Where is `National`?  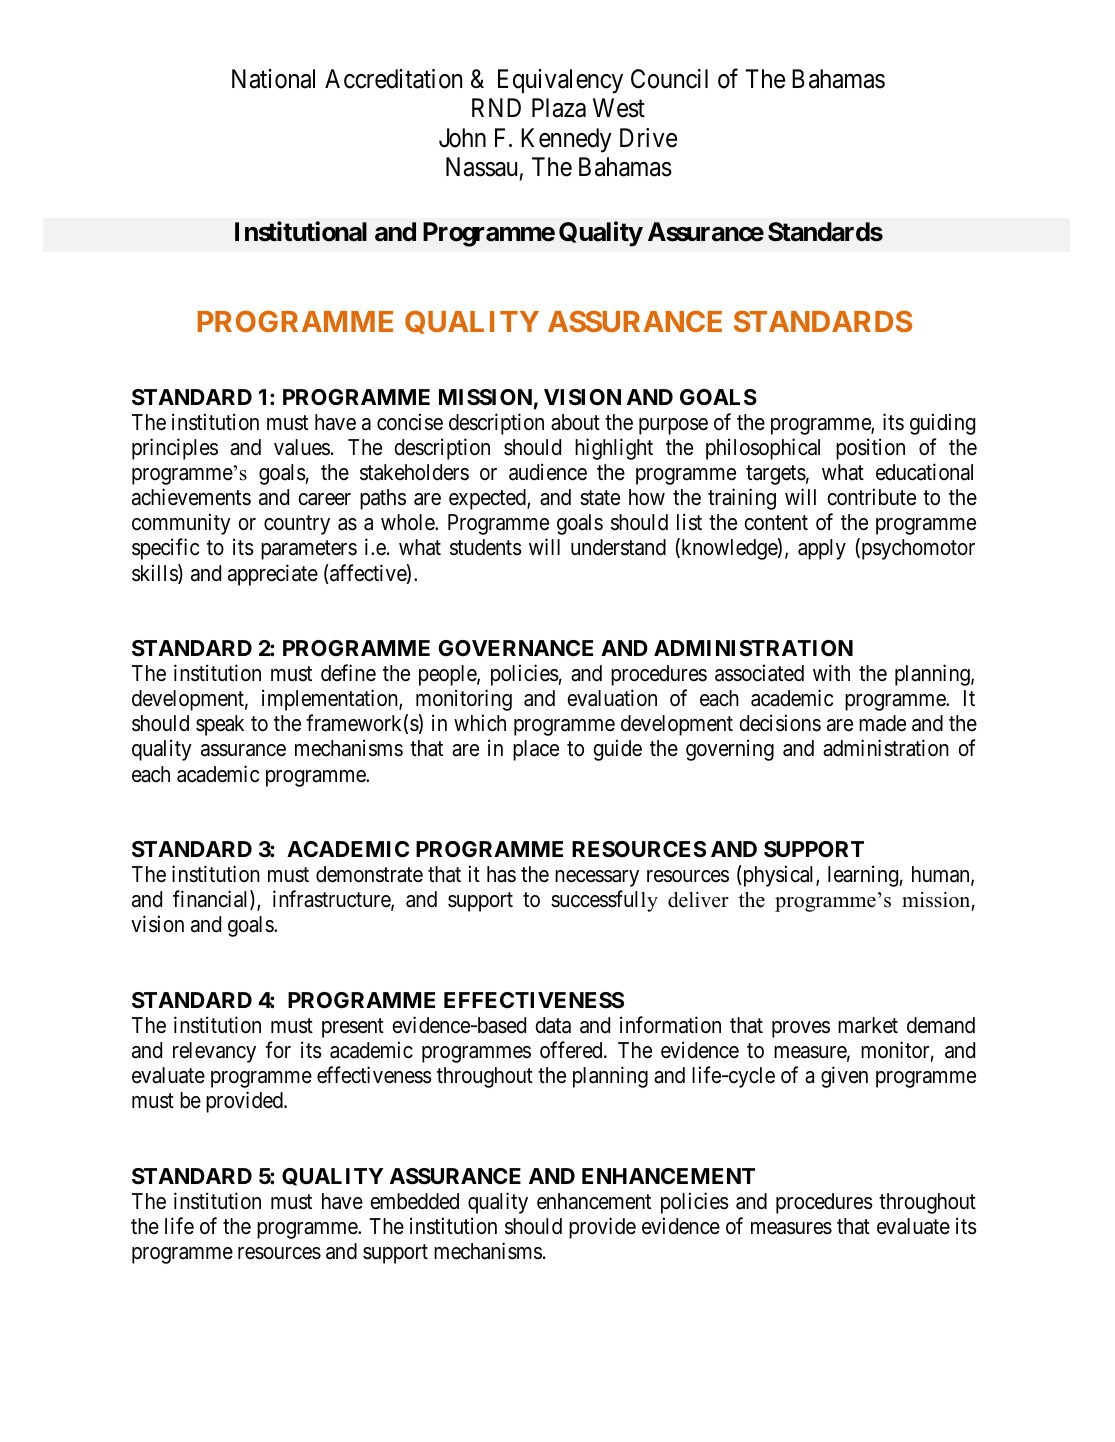
National is located at coordinates (273, 79).
